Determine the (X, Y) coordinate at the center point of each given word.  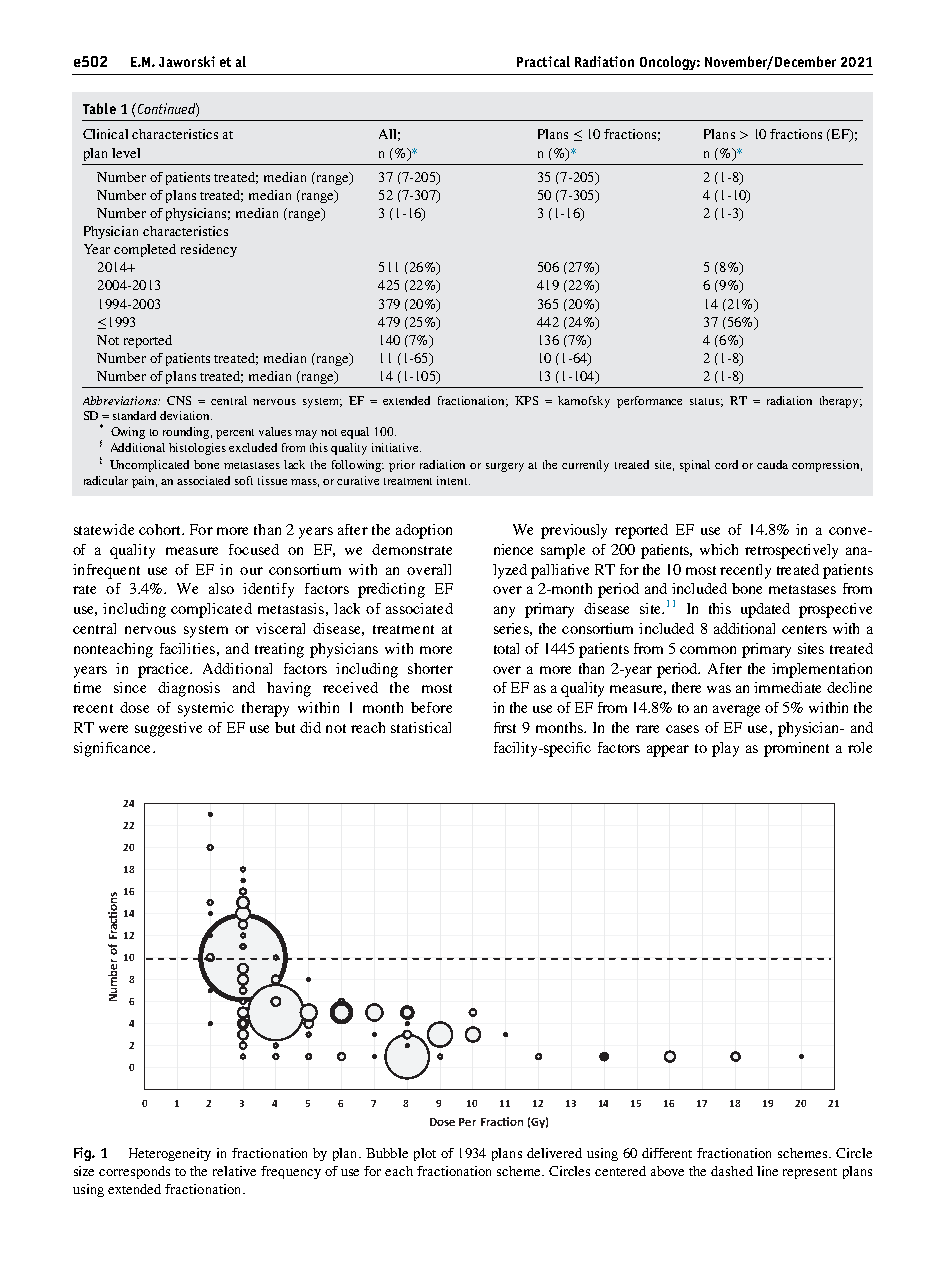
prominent (796, 749)
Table (99, 108)
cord (726, 464)
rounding (187, 433)
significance (114, 749)
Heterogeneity (170, 1154)
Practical (543, 61)
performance (649, 402)
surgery (505, 467)
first (505, 727)
